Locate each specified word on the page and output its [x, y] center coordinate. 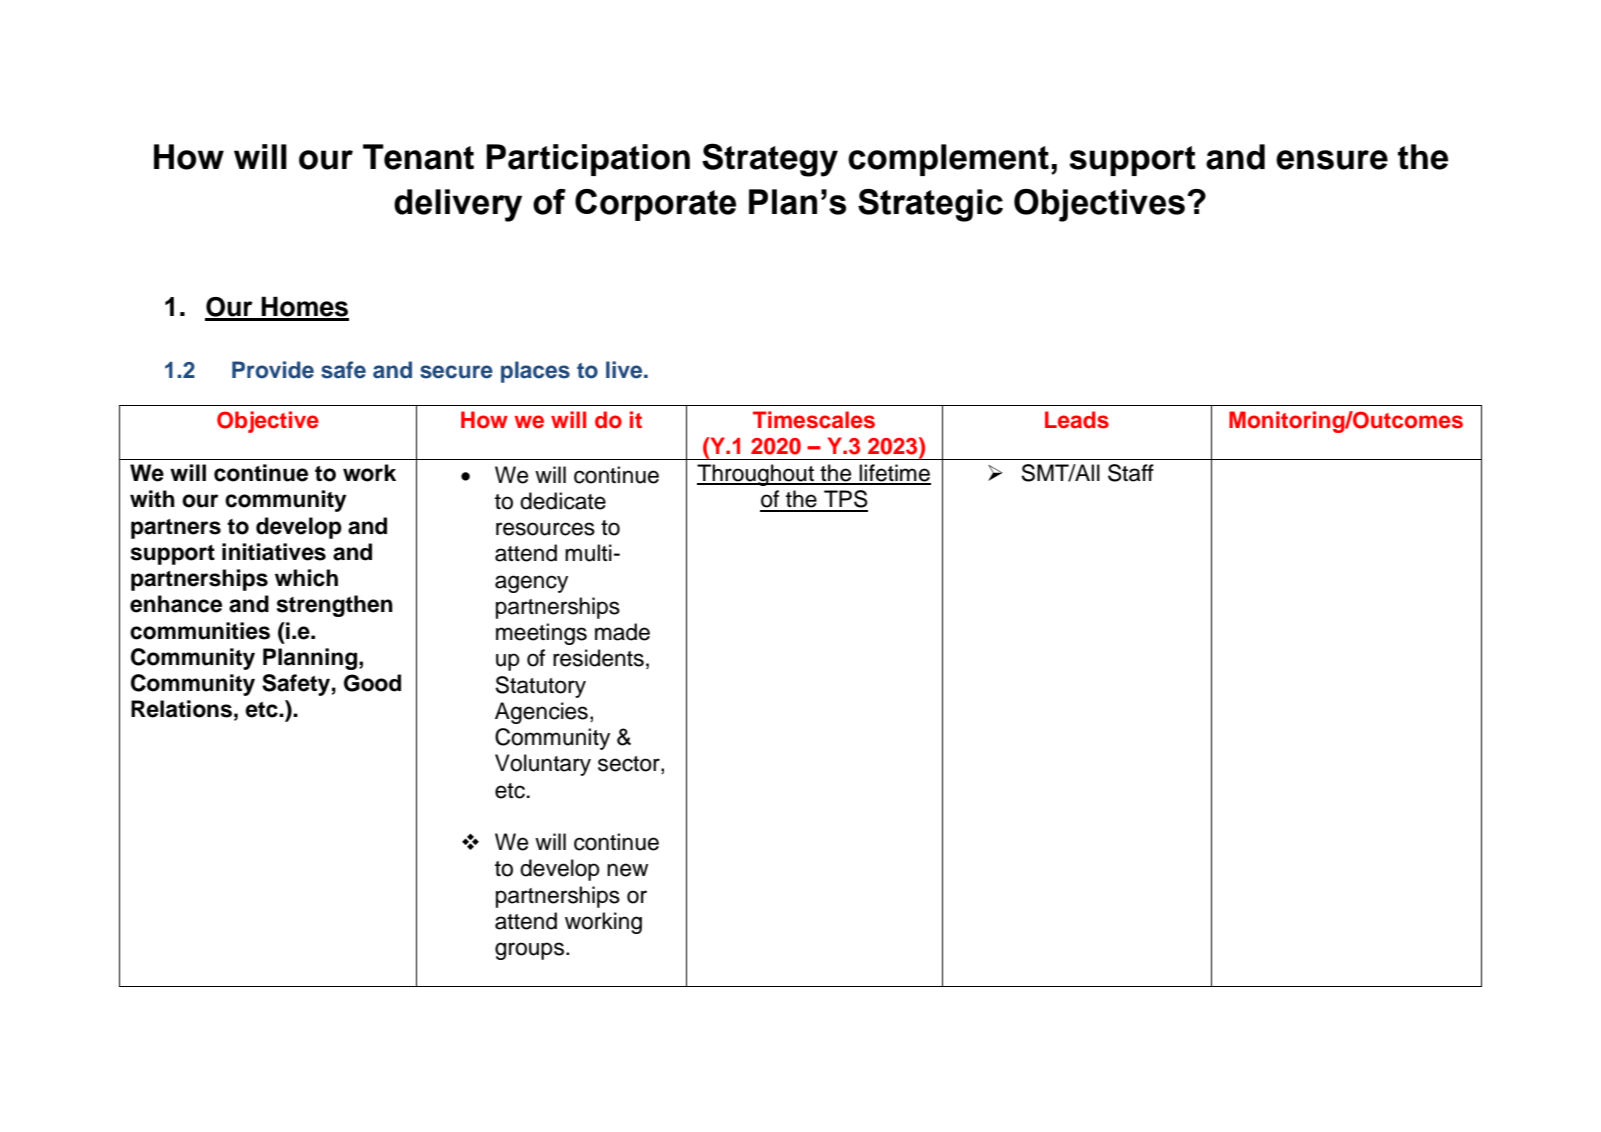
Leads [1077, 420]
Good [372, 683]
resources [545, 529]
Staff [1131, 473]
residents [598, 658]
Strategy [770, 160]
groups [529, 951]
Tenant [418, 157]
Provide [273, 370]
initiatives [274, 552]
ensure [1332, 160]
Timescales [814, 420]
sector [630, 765]
